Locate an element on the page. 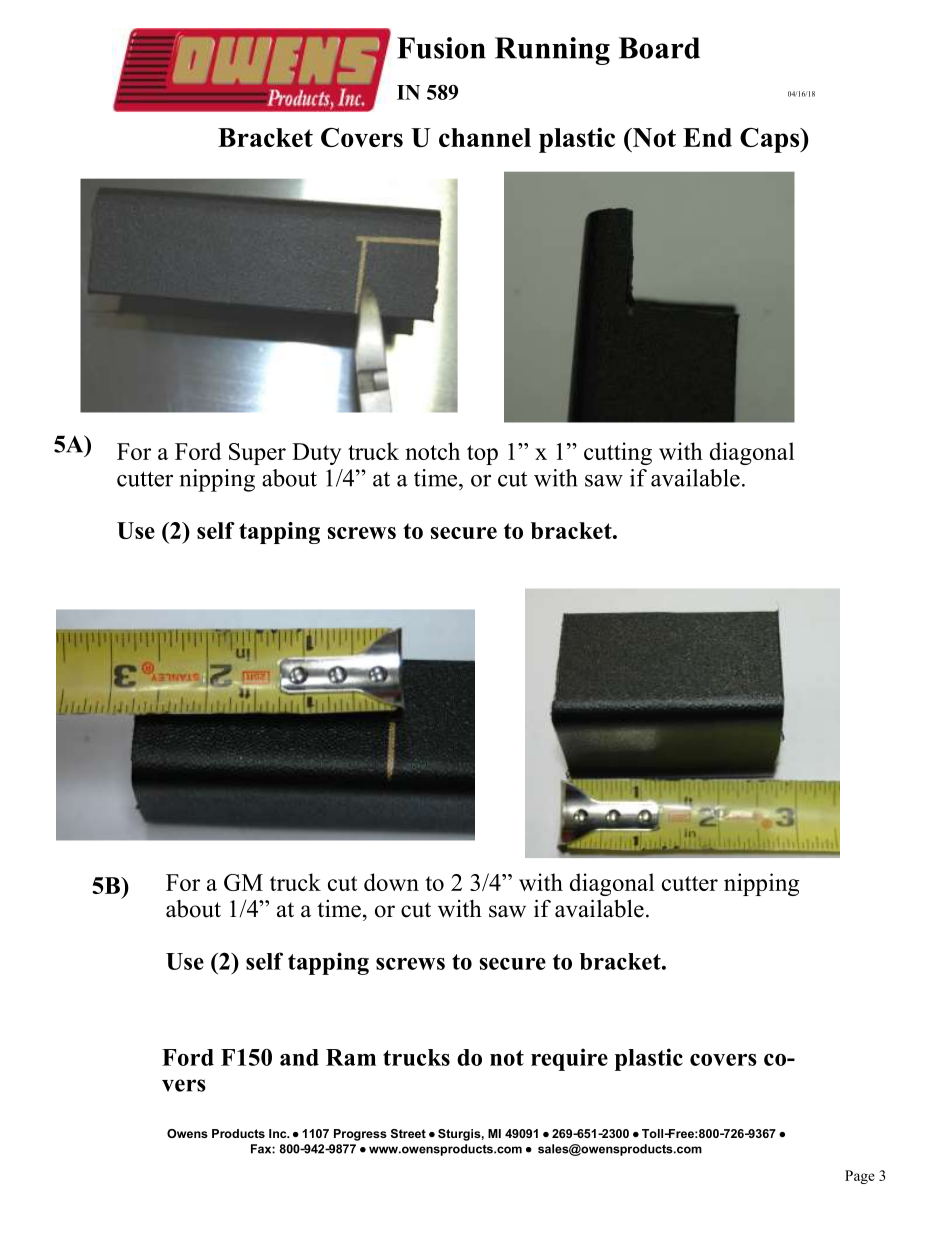 This image has height=1233, width=952. Fusion is located at coordinates (441, 48).
